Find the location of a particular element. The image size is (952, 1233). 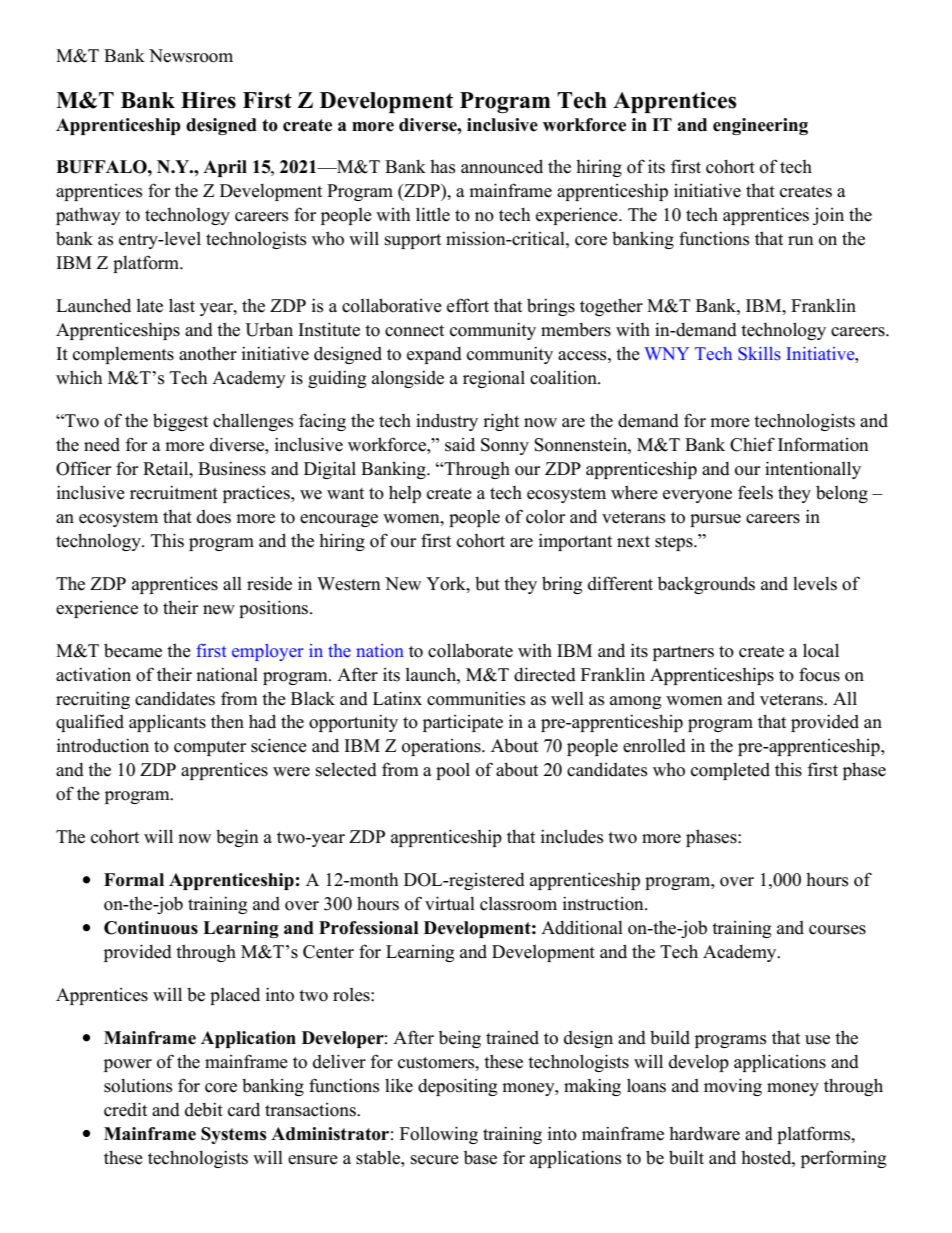

became is located at coordinates (133, 650).
